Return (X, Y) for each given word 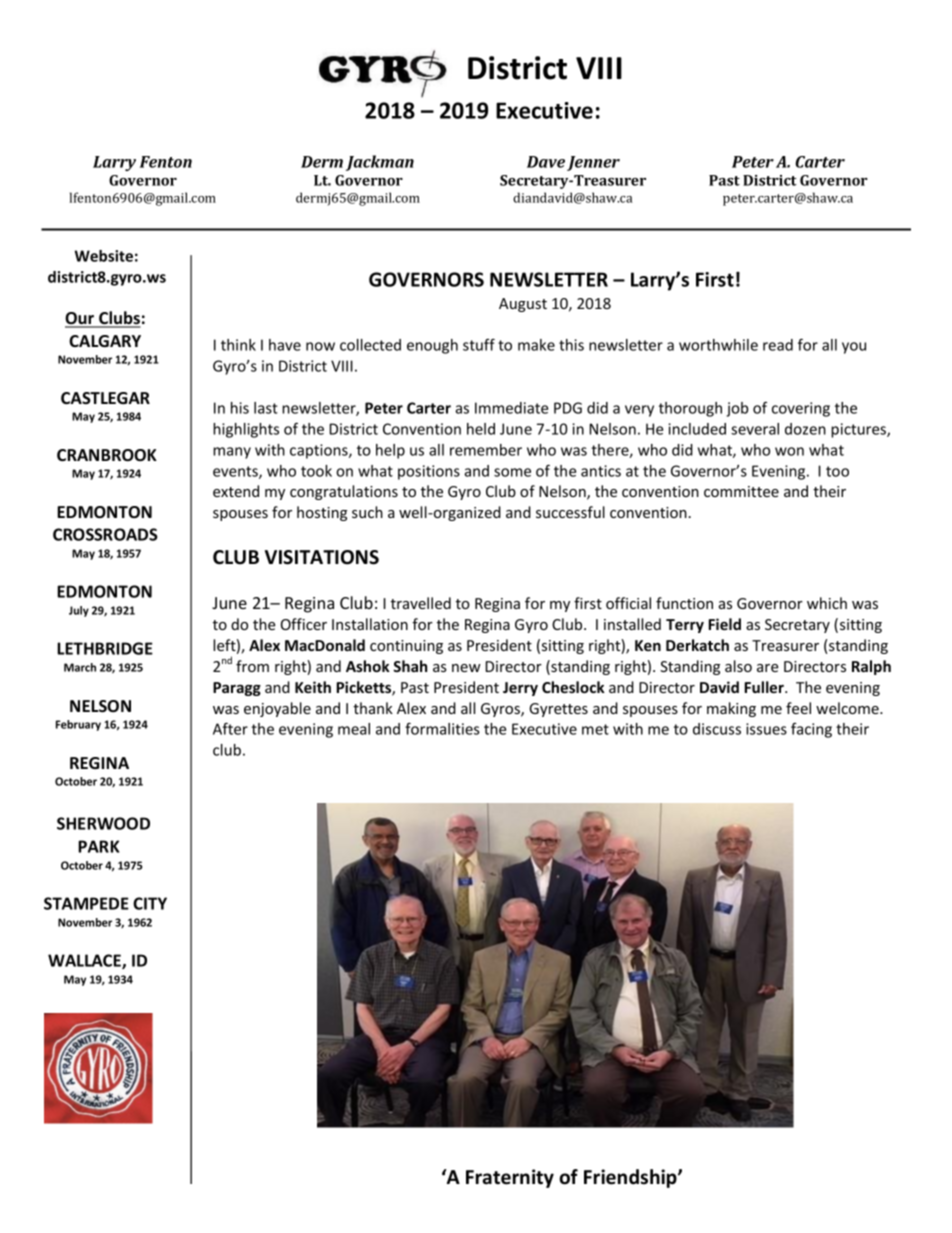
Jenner (593, 163)
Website (104, 256)
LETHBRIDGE (105, 648)
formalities (442, 729)
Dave (546, 162)
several (755, 429)
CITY (150, 903)
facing (811, 730)
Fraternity (510, 1178)
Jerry (520, 689)
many (232, 453)
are (767, 668)
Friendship (631, 1178)
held (481, 429)
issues (766, 729)
